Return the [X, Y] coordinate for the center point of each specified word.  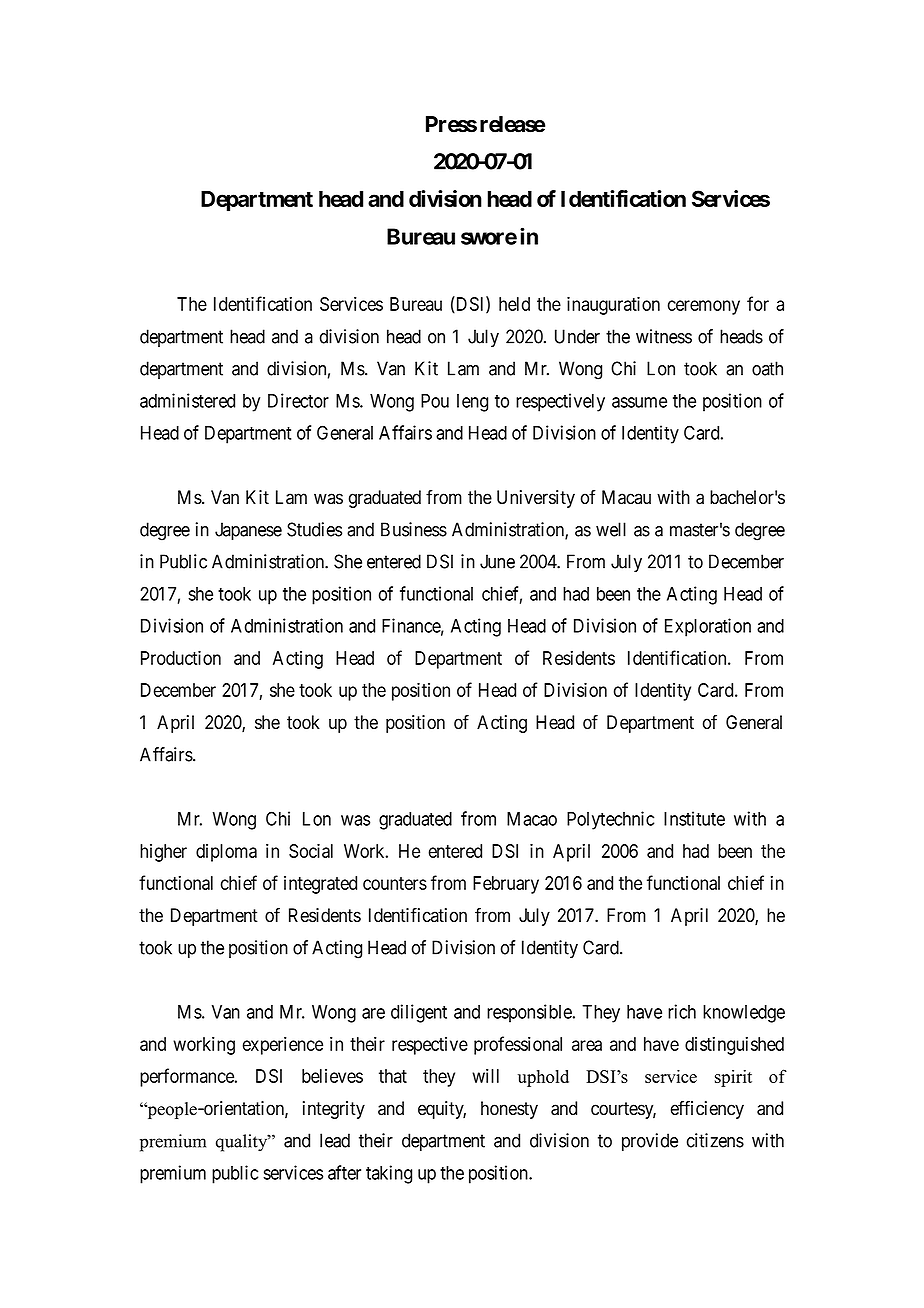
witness [664, 336]
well [611, 529]
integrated [320, 885]
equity [442, 1110]
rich [682, 1011]
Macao [532, 819]
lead [335, 1140]
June [497, 561]
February [506, 885]
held [514, 304]
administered [187, 400]
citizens [715, 1140]
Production [181, 657]
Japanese [248, 531]
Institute [694, 818]
